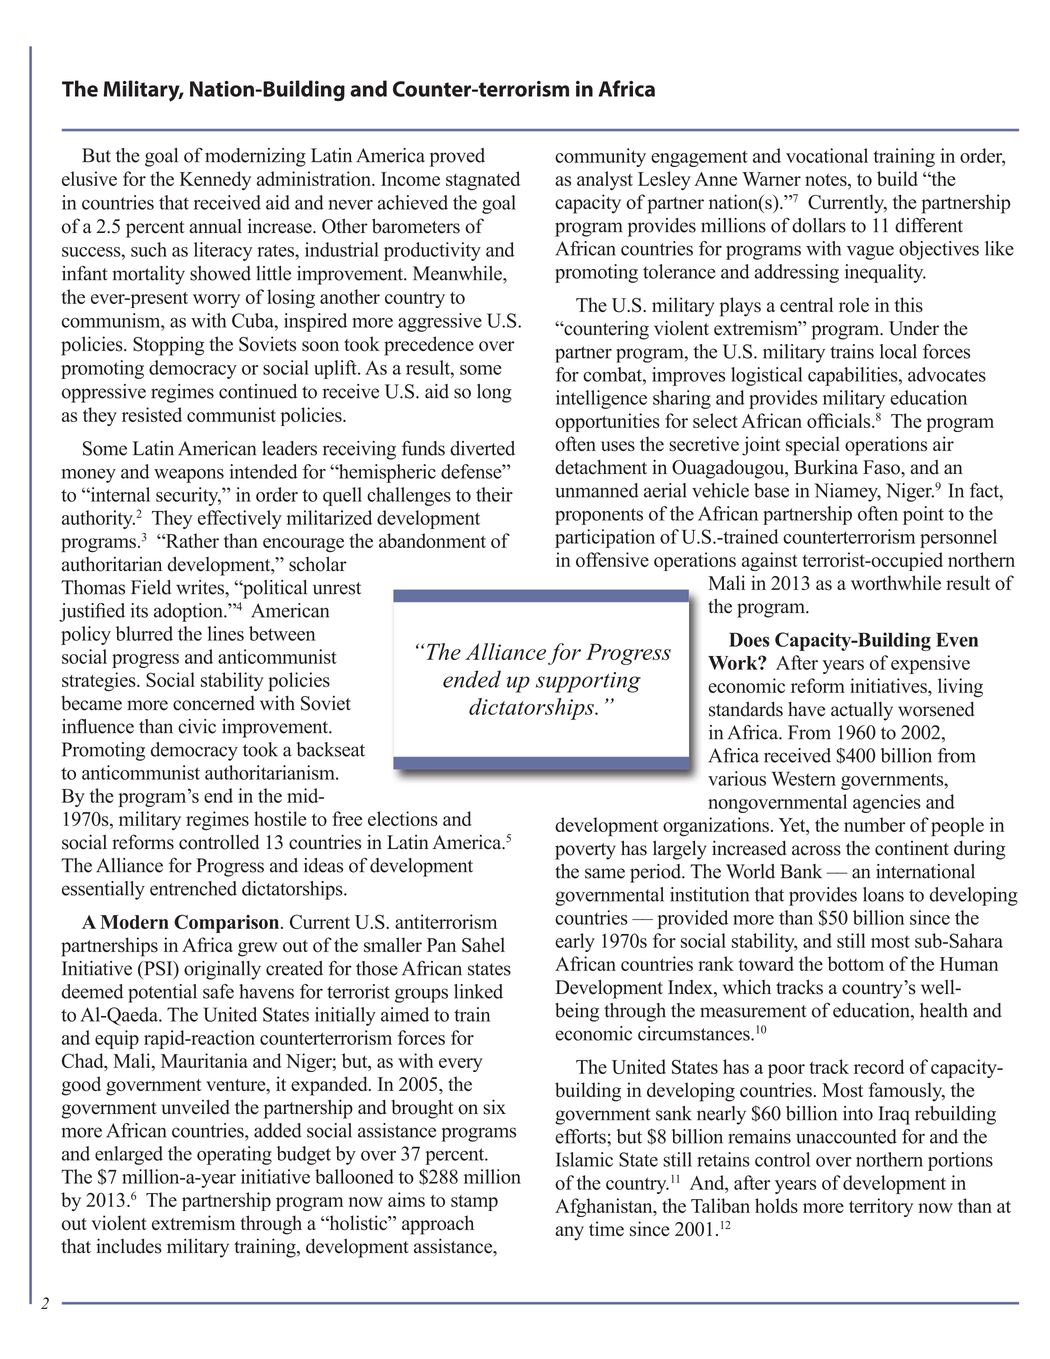 Image resolution: width=1050 pixels, height=1359 pixels. I want to click on Kennedy, so click(215, 180).
